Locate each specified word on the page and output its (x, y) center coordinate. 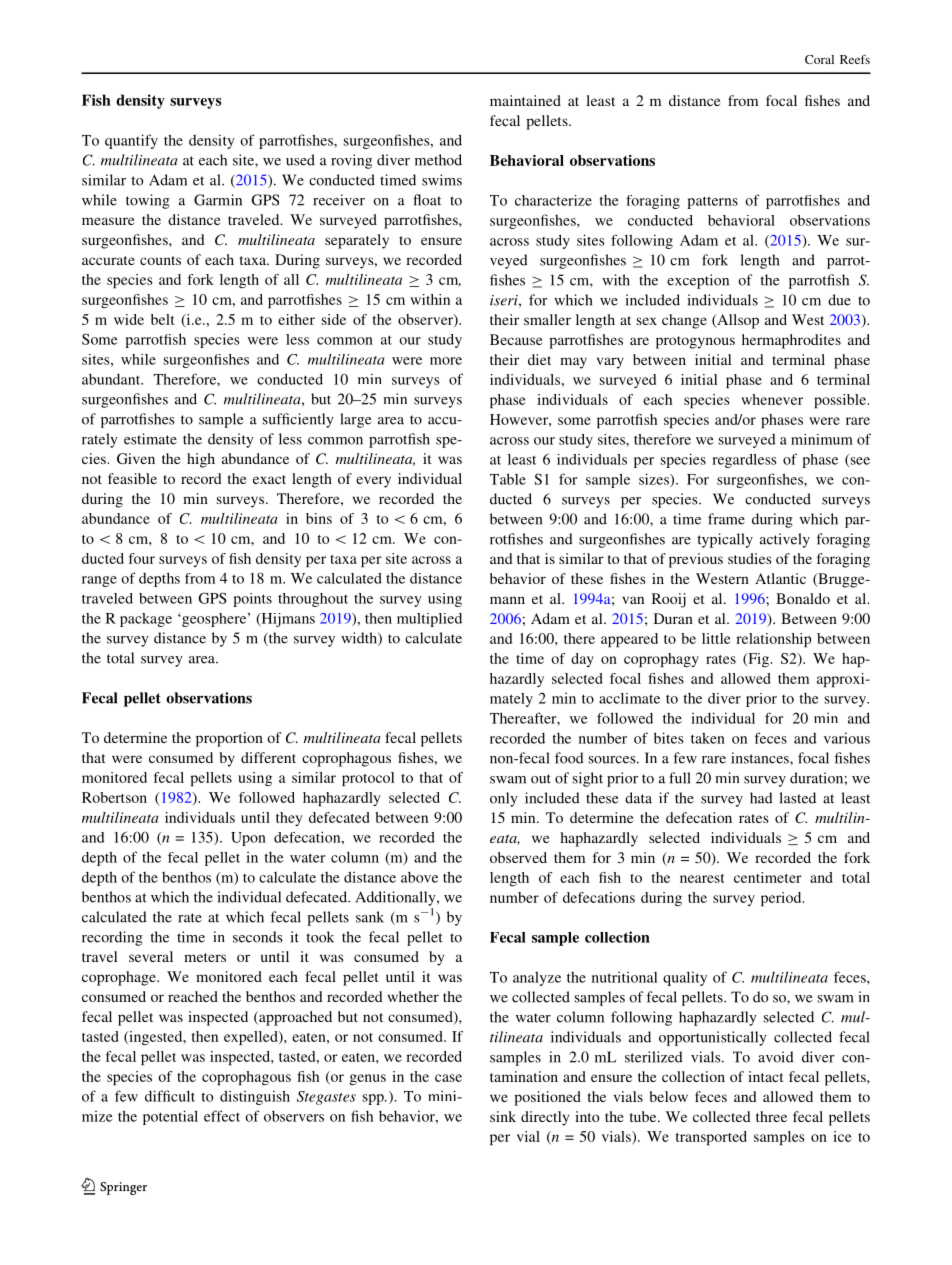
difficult (170, 1096)
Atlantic (780, 578)
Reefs (855, 59)
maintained (525, 100)
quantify (131, 141)
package (146, 620)
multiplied (429, 620)
